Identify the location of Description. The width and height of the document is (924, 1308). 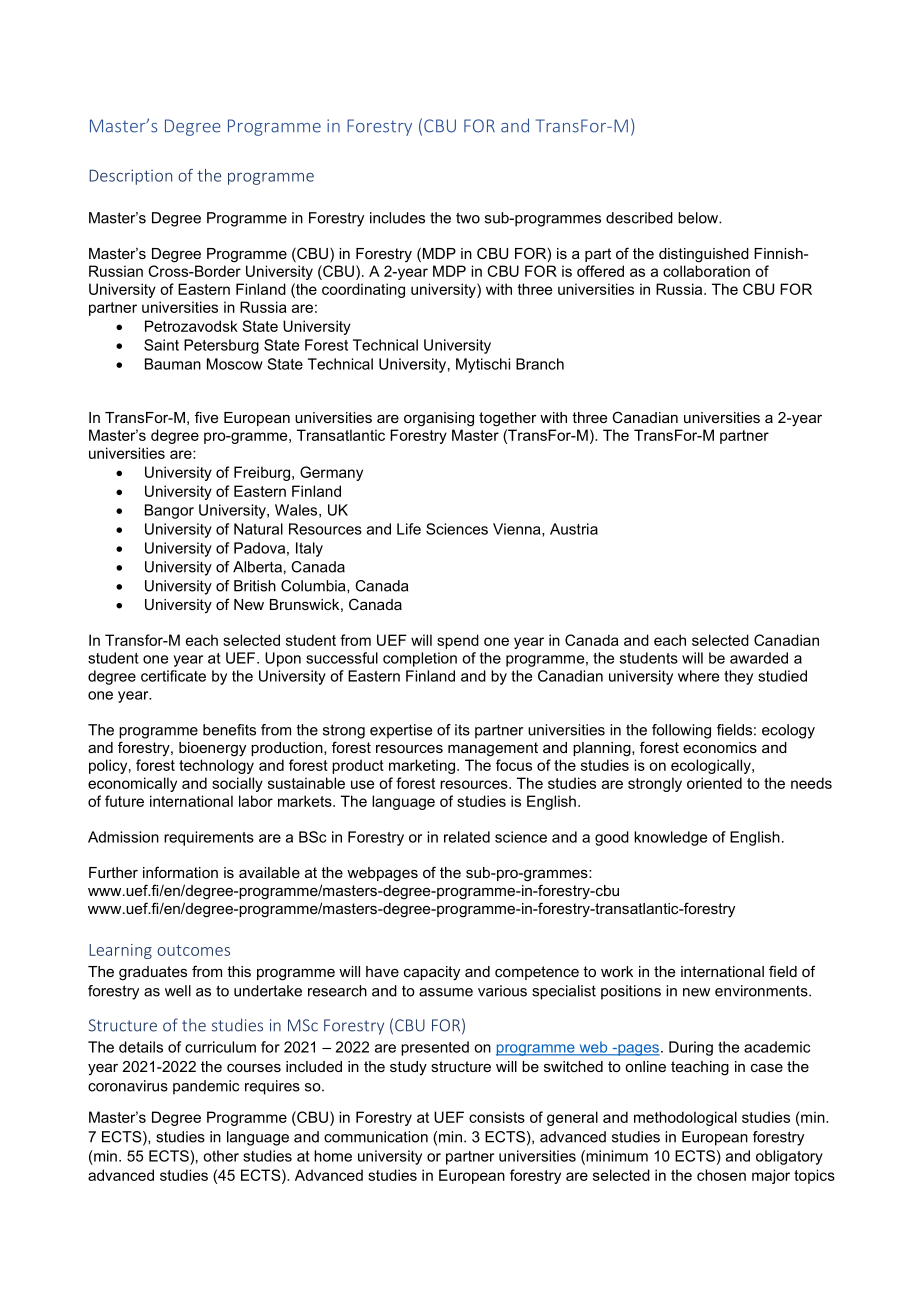
(130, 177).
